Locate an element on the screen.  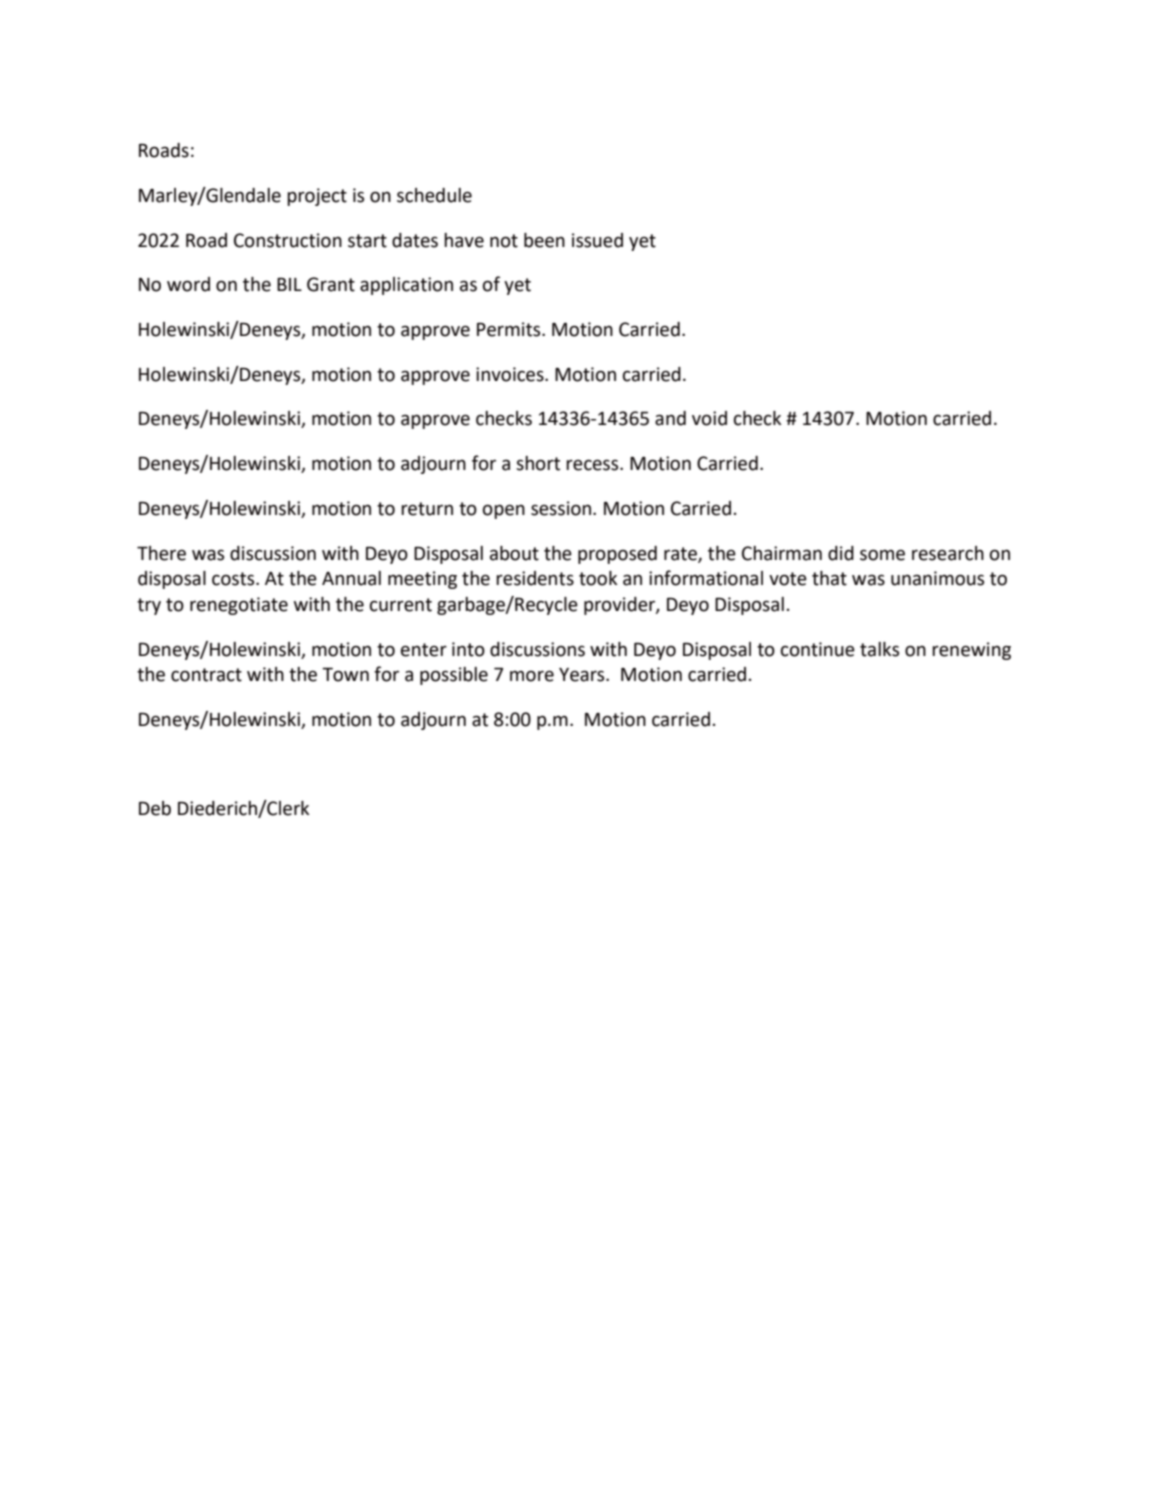
been is located at coordinates (544, 240).
